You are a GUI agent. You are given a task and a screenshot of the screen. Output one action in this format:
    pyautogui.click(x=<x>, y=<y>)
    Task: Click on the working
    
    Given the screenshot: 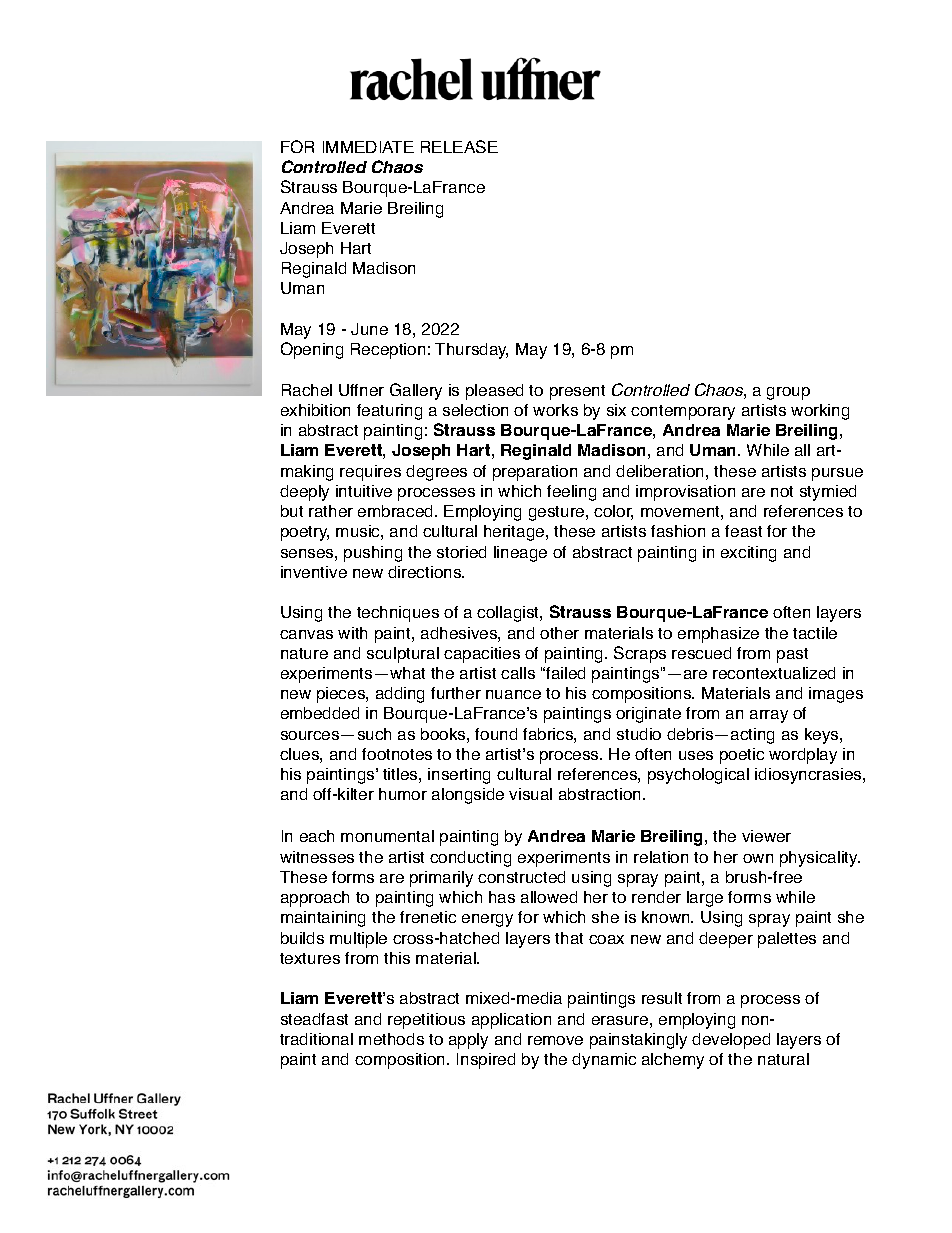 What is the action you would take?
    pyautogui.click(x=820, y=412)
